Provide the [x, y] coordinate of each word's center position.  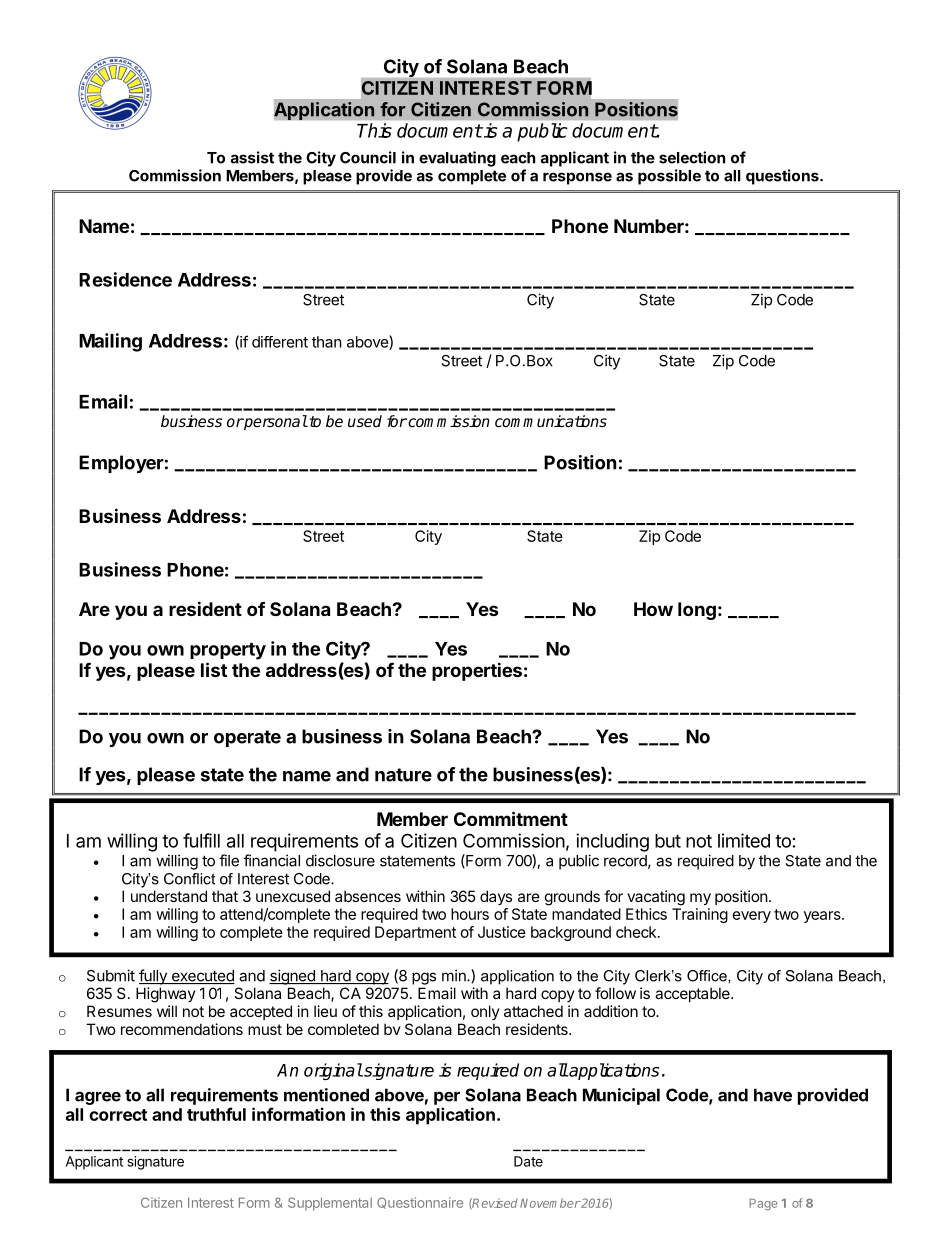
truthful [216, 1114]
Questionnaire [420, 1203]
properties [477, 671]
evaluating [457, 159]
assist [252, 157]
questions [783, 177]
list [214, 669]
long [697, 611]
